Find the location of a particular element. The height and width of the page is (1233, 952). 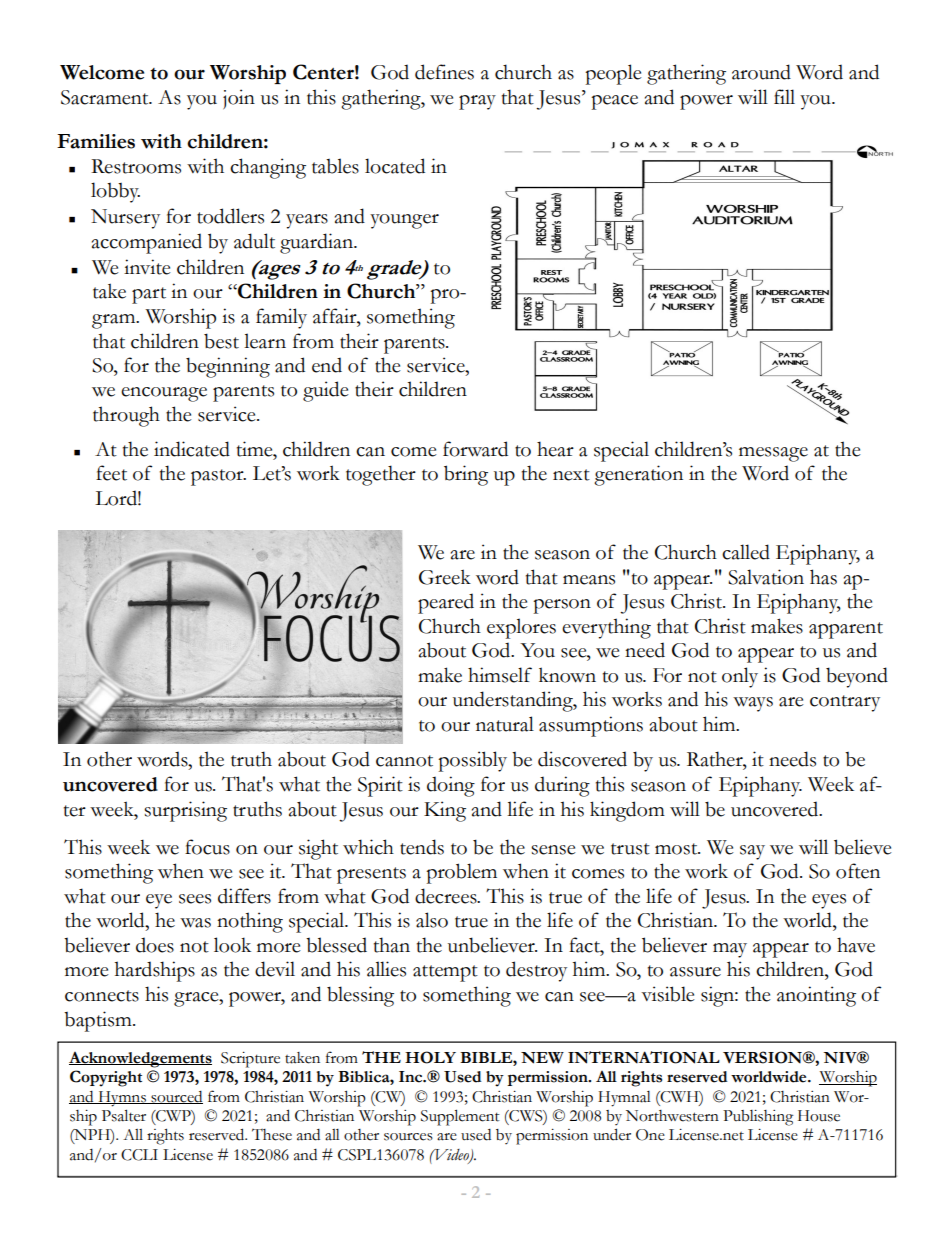

best is located at coordinates (221, 341).
